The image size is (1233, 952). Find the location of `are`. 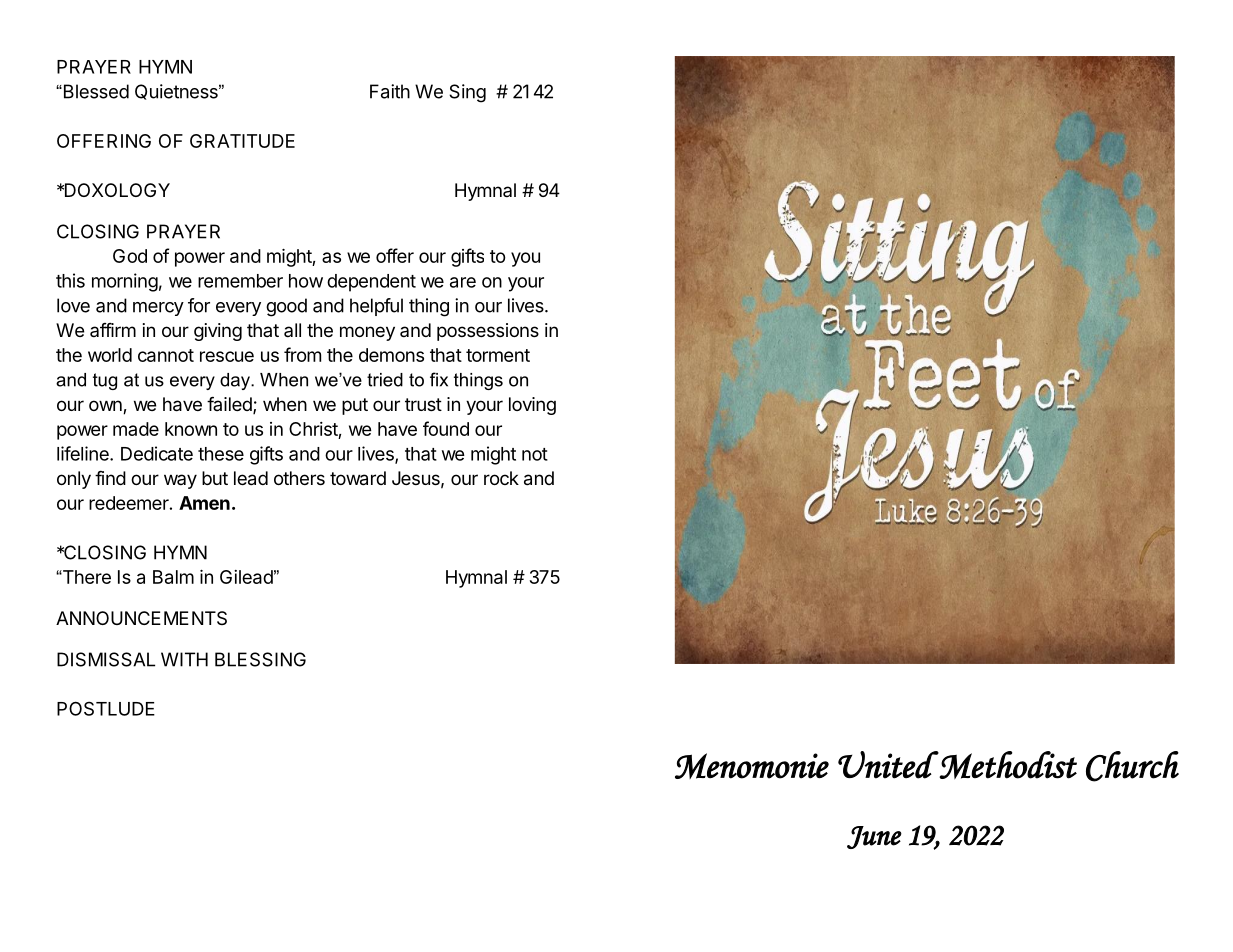

are is located at coordinates (463, 282).
